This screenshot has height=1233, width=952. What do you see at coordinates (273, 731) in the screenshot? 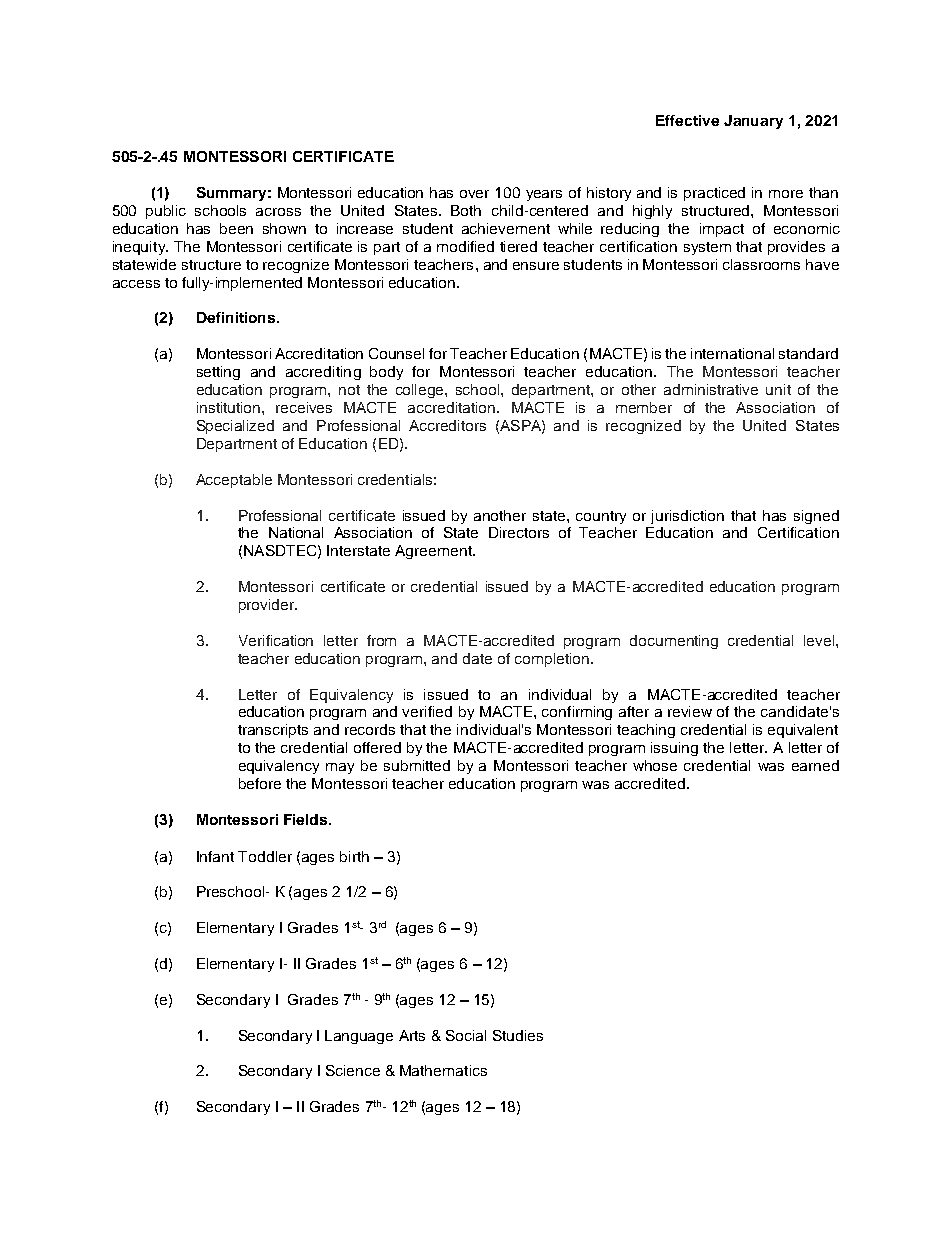
I see `transcripts` at bounding box center [273, 731].
